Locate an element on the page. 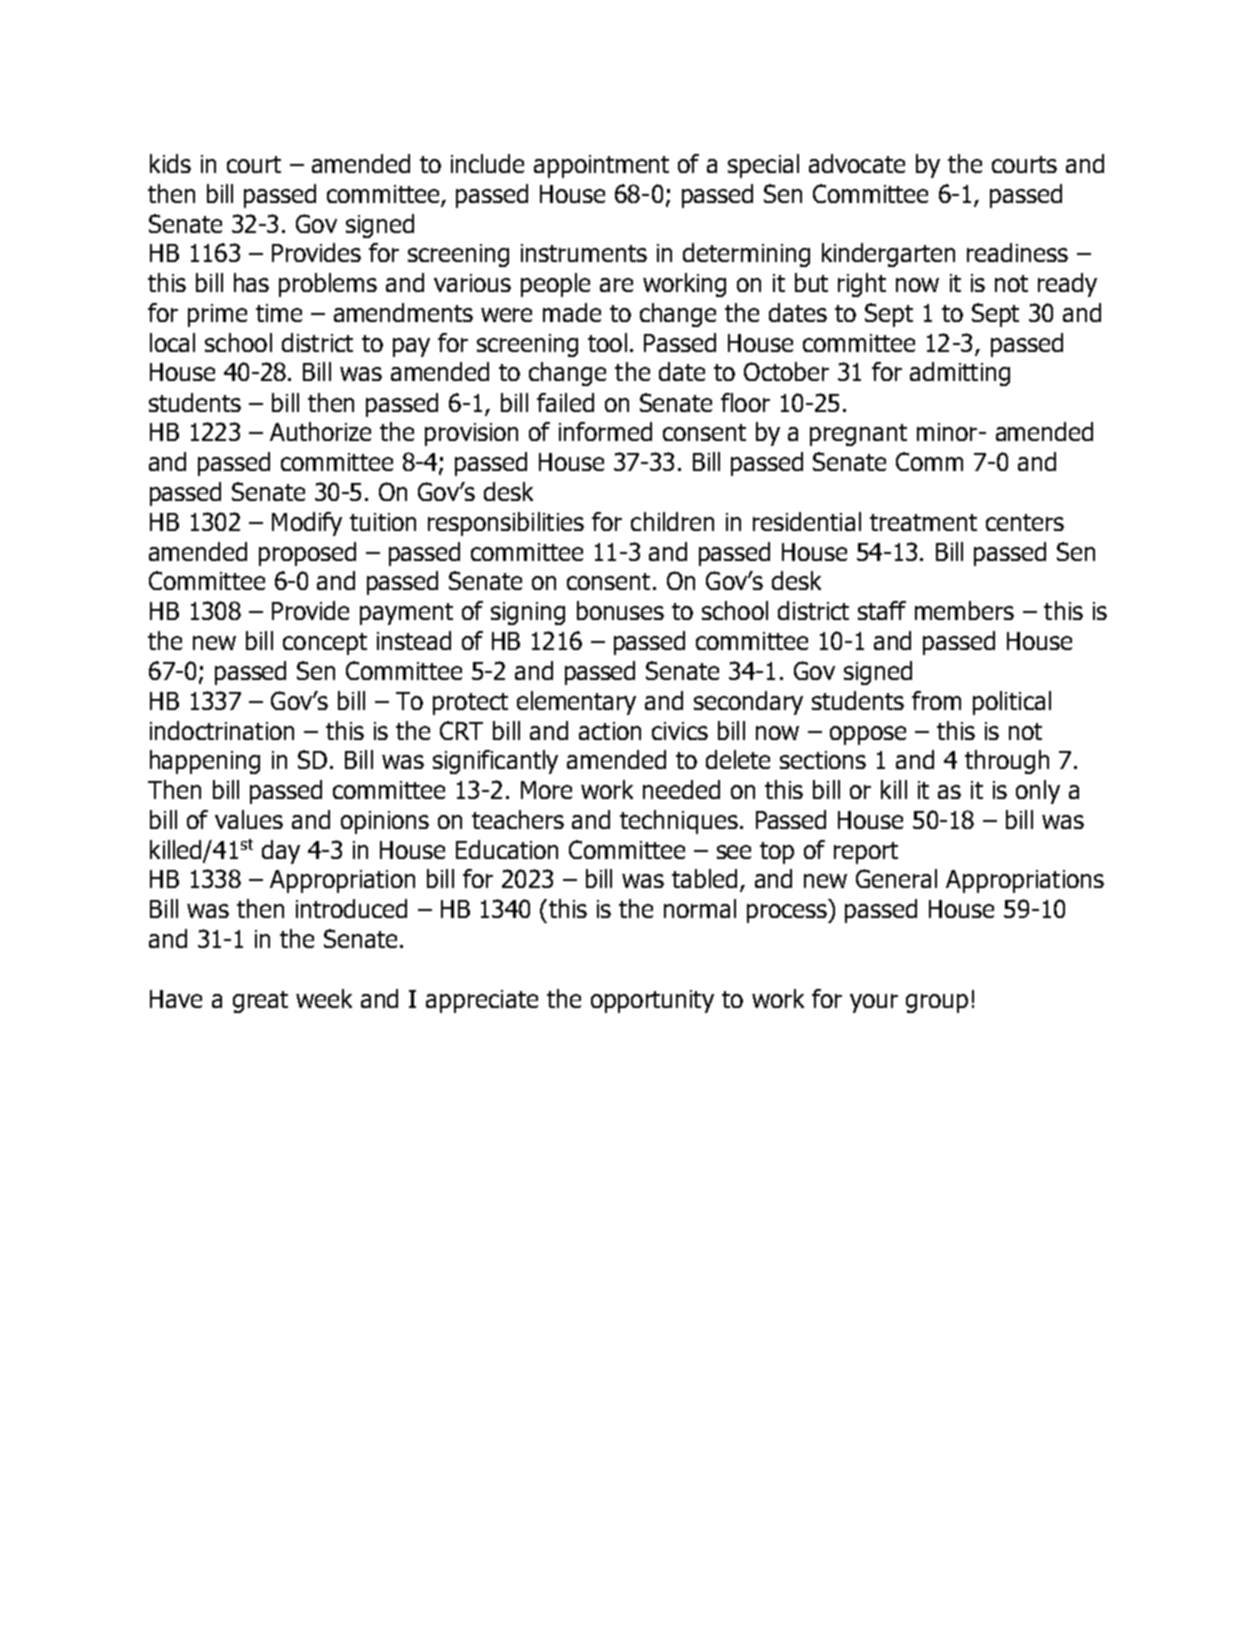  Authorize is located at coordinates (320, 431).
